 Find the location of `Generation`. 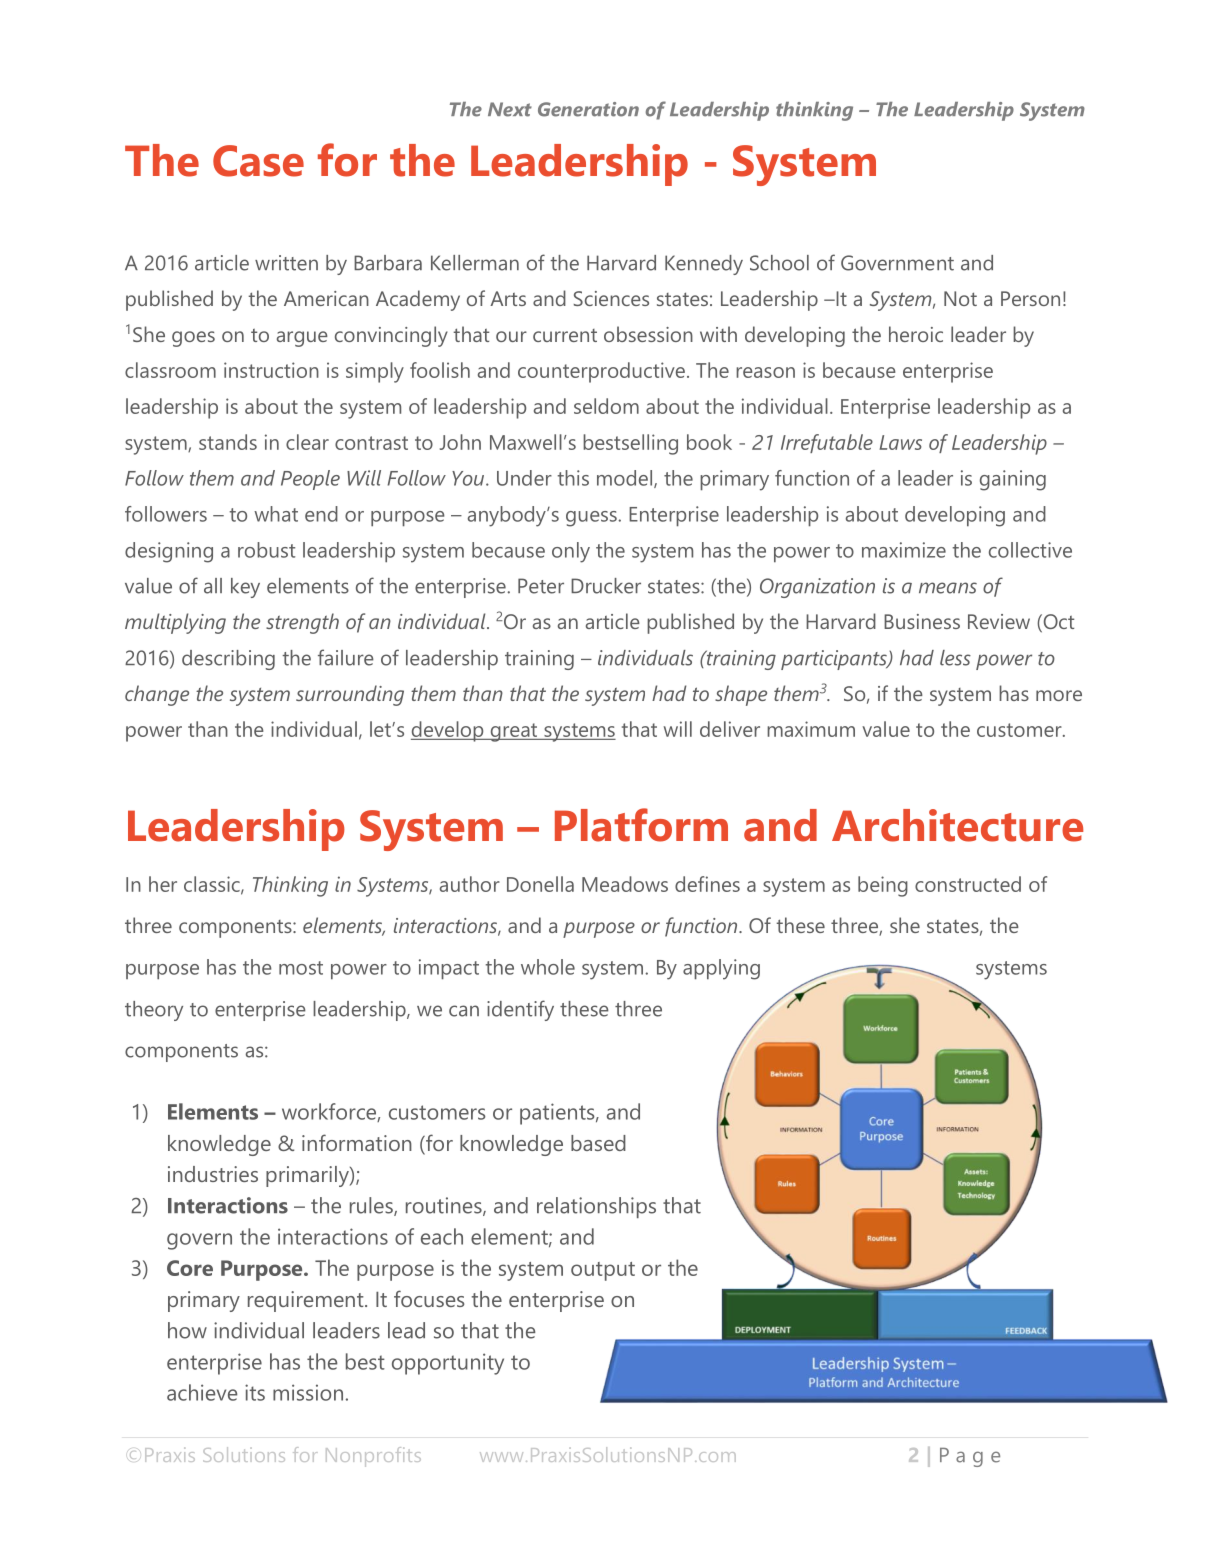

Generation is located at coordinates (588, 109).
